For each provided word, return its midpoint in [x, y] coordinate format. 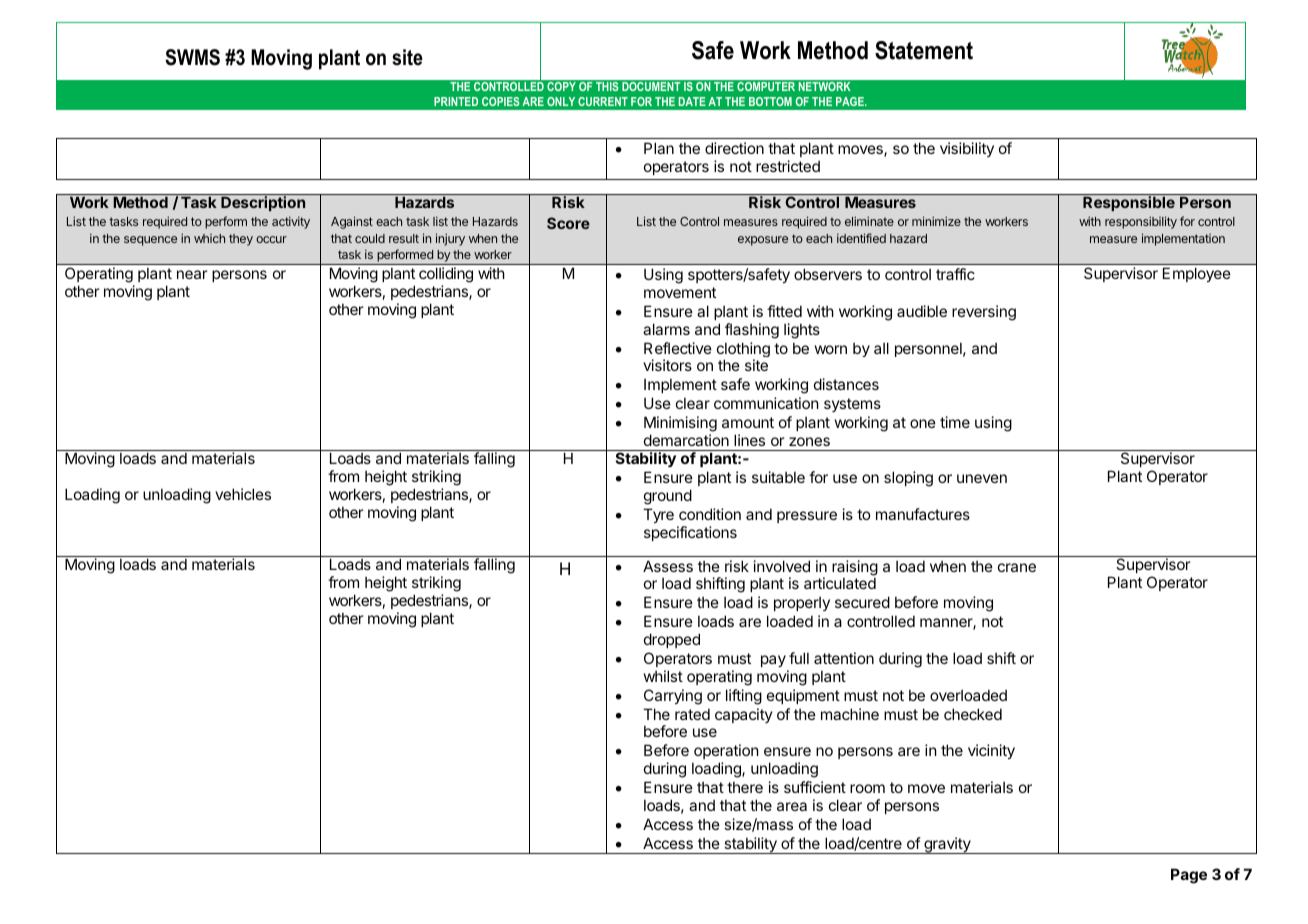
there [745, 787]
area [792, 806]
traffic [955, 274]
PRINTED [456, 101]
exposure [763, 241]
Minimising [680, 424]
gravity [947, 845]
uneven [982, 478]
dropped [672, 640]
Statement [924, 50]
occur [271, 239]
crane [1017, 567]
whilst [663, 676]
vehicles [243, 494]
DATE [692, 101]
